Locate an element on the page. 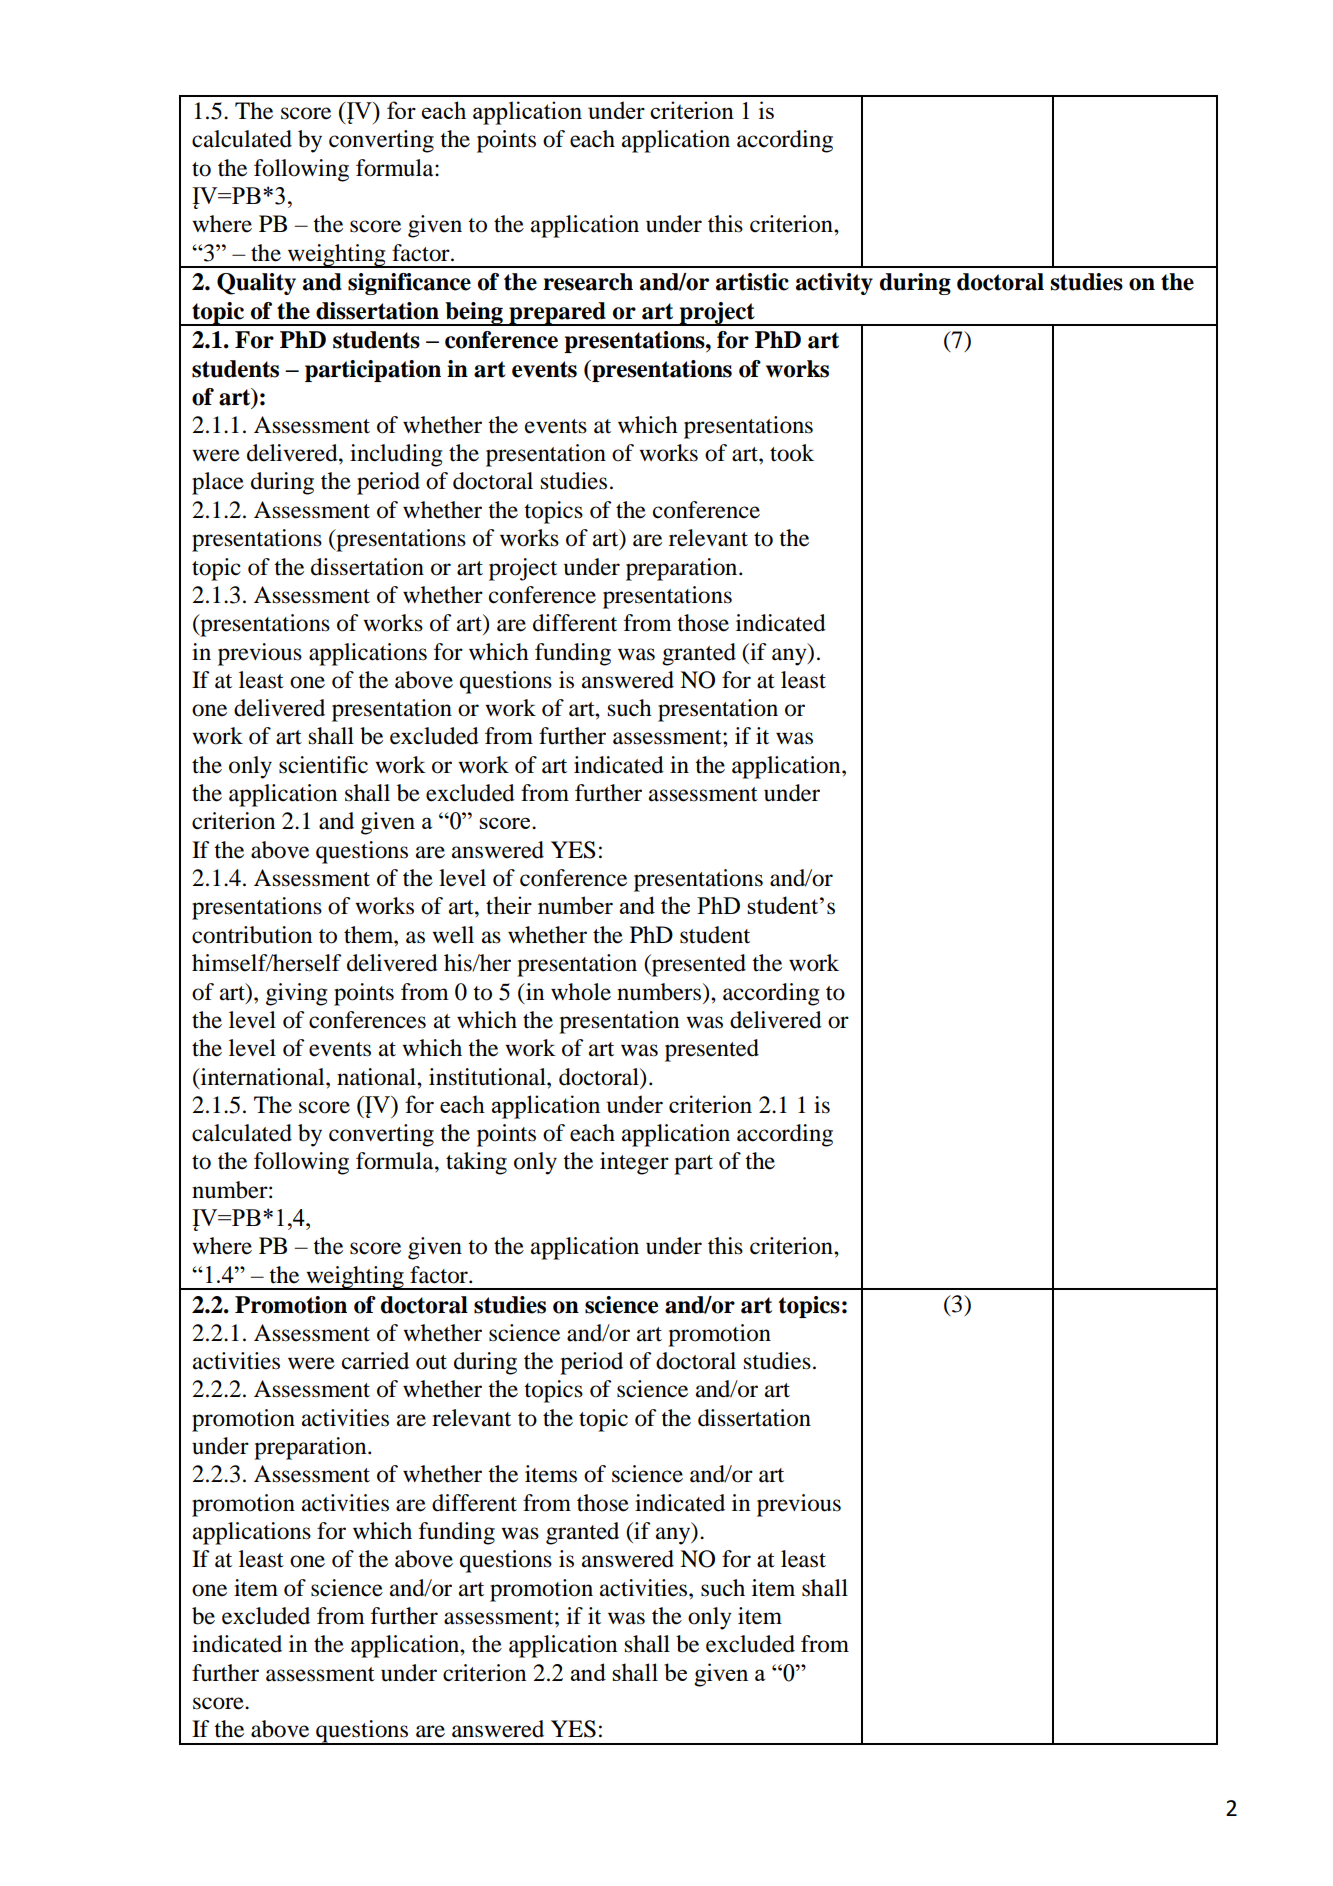  carried is located at coordinates (375, 1361).
